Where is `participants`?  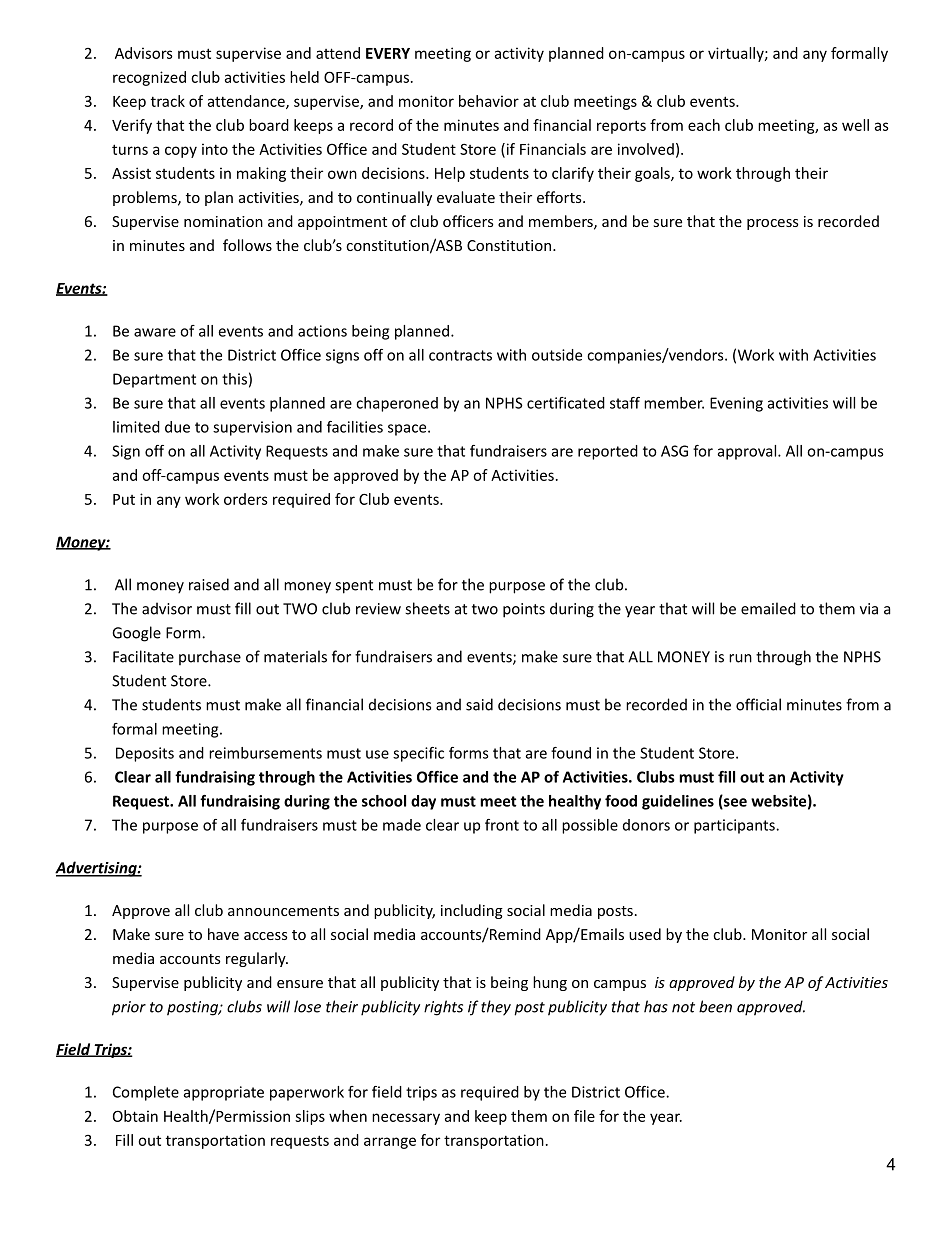 participants is located at coordinates (735, 826).
